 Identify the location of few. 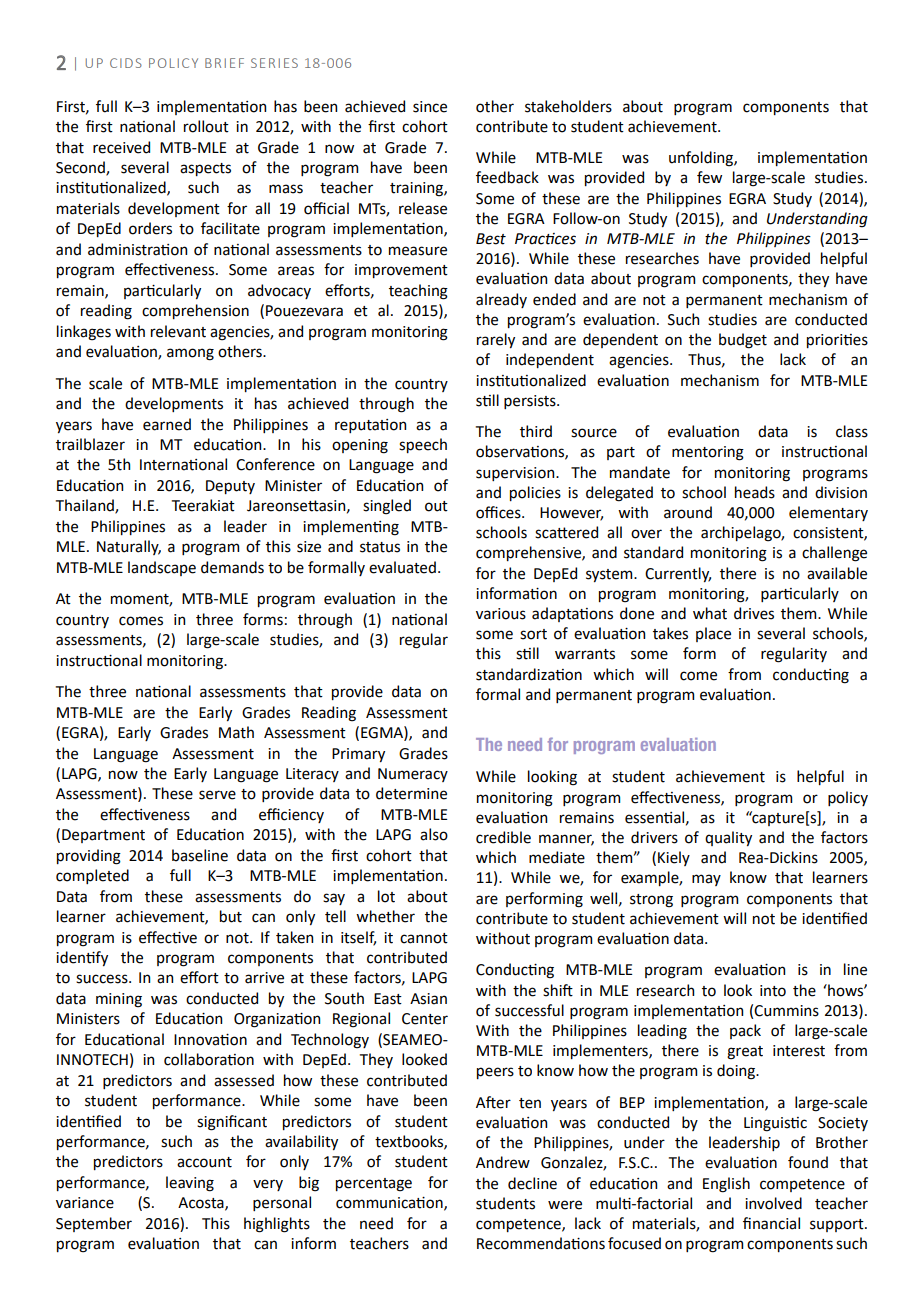
(709, 177).
